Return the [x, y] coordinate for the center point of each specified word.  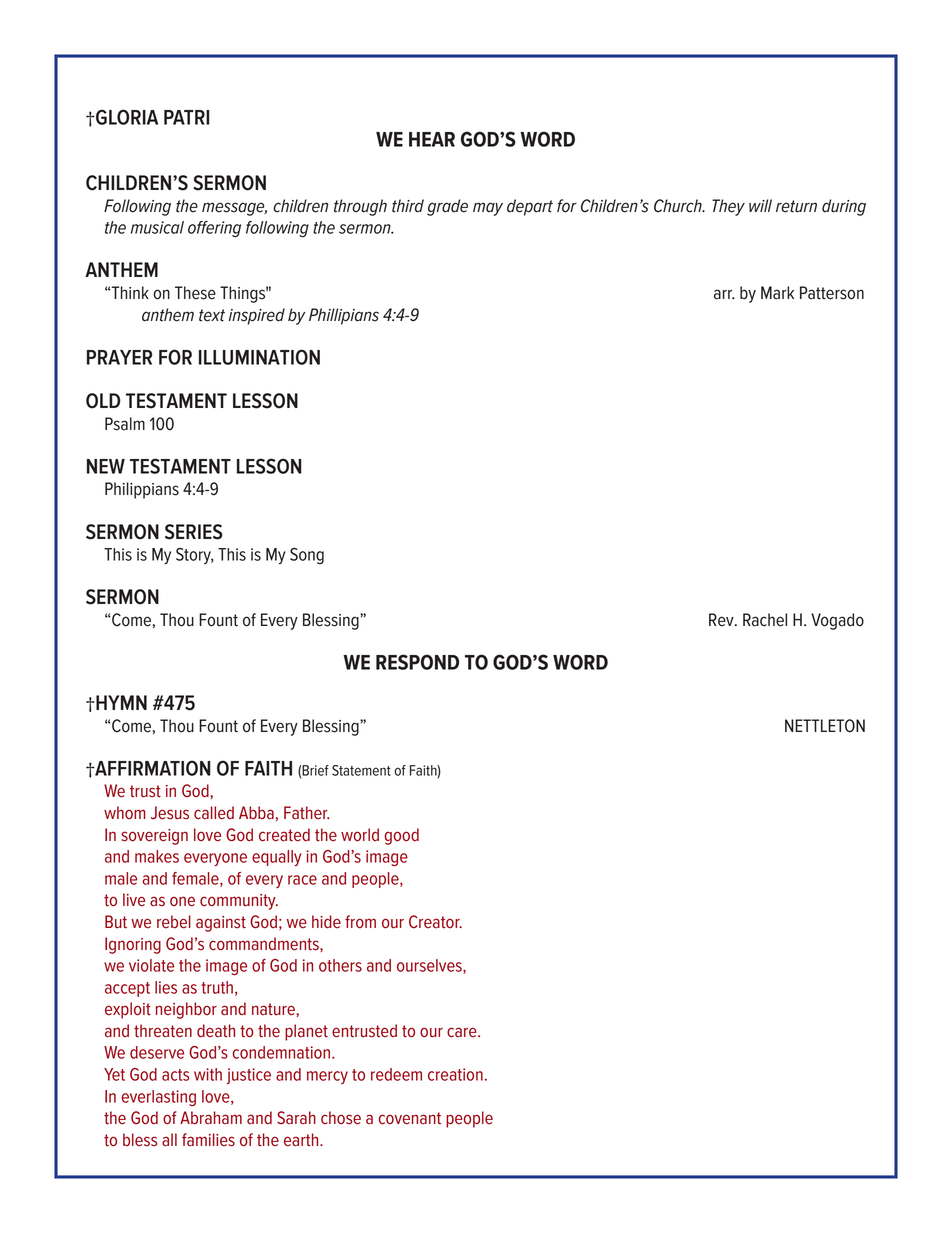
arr [724, 294]
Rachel [765, 620]
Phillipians [344, 316]
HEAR [432, 139]
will [760, 205]
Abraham [211, 1117]
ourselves [430, 966]
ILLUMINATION [259, 357]
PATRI [187, 117]
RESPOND [417, 662]
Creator [435, 922]
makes [157, 856]
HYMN [121, 702]
